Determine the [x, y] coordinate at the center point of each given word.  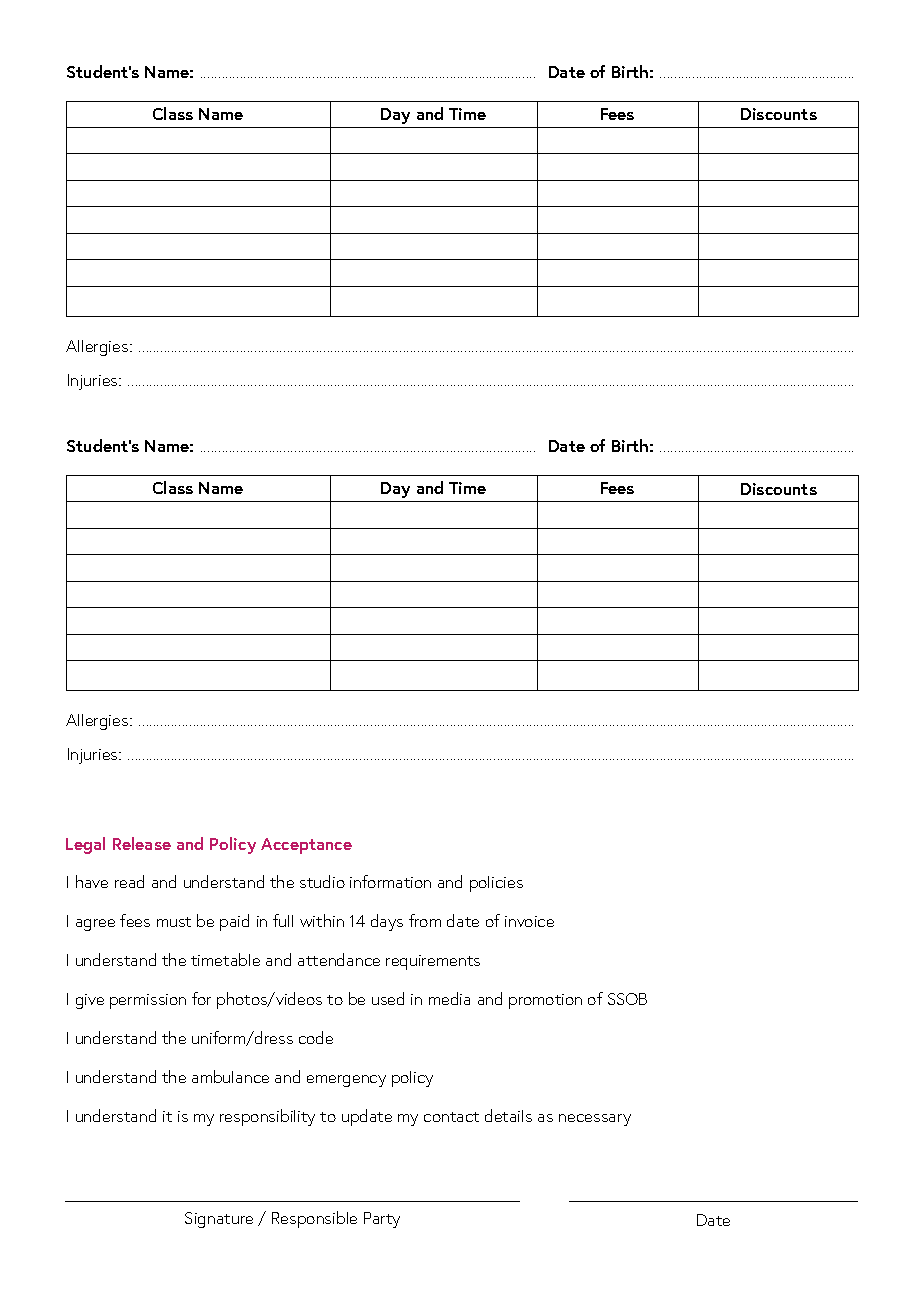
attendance [339, 959]
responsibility [267, 1117]
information [390, 881]
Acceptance [306, 846]
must [174, 922]
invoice [529, 921]
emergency [346, 1081]
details [508, 1115]
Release [142, 843]
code [316, 1037]
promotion [545, 1001]
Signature [219, 1220]
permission [148, 1001]
